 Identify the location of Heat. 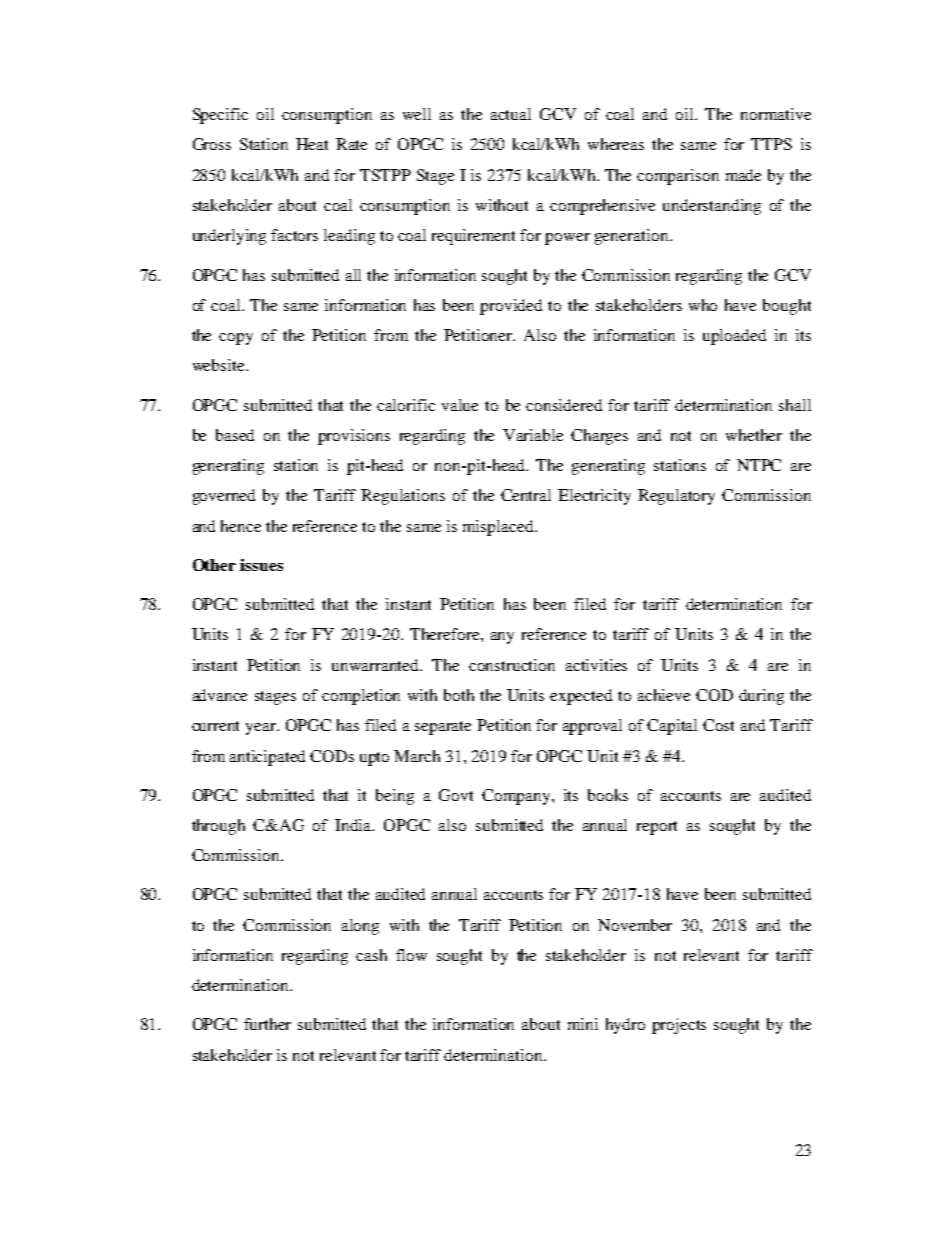
(312, 144).
